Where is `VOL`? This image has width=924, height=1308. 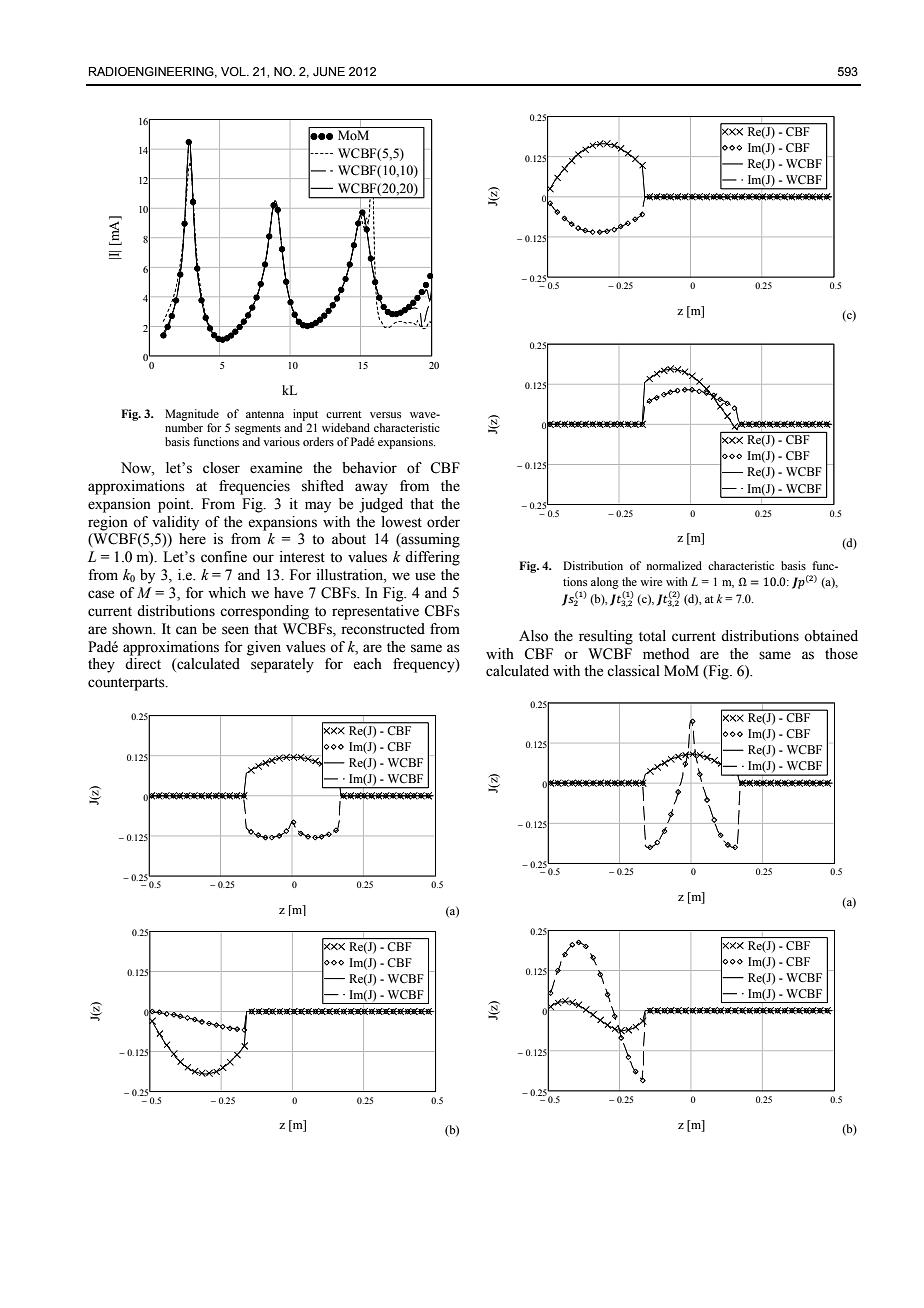 VOL is located at coordinates (234, 71).
